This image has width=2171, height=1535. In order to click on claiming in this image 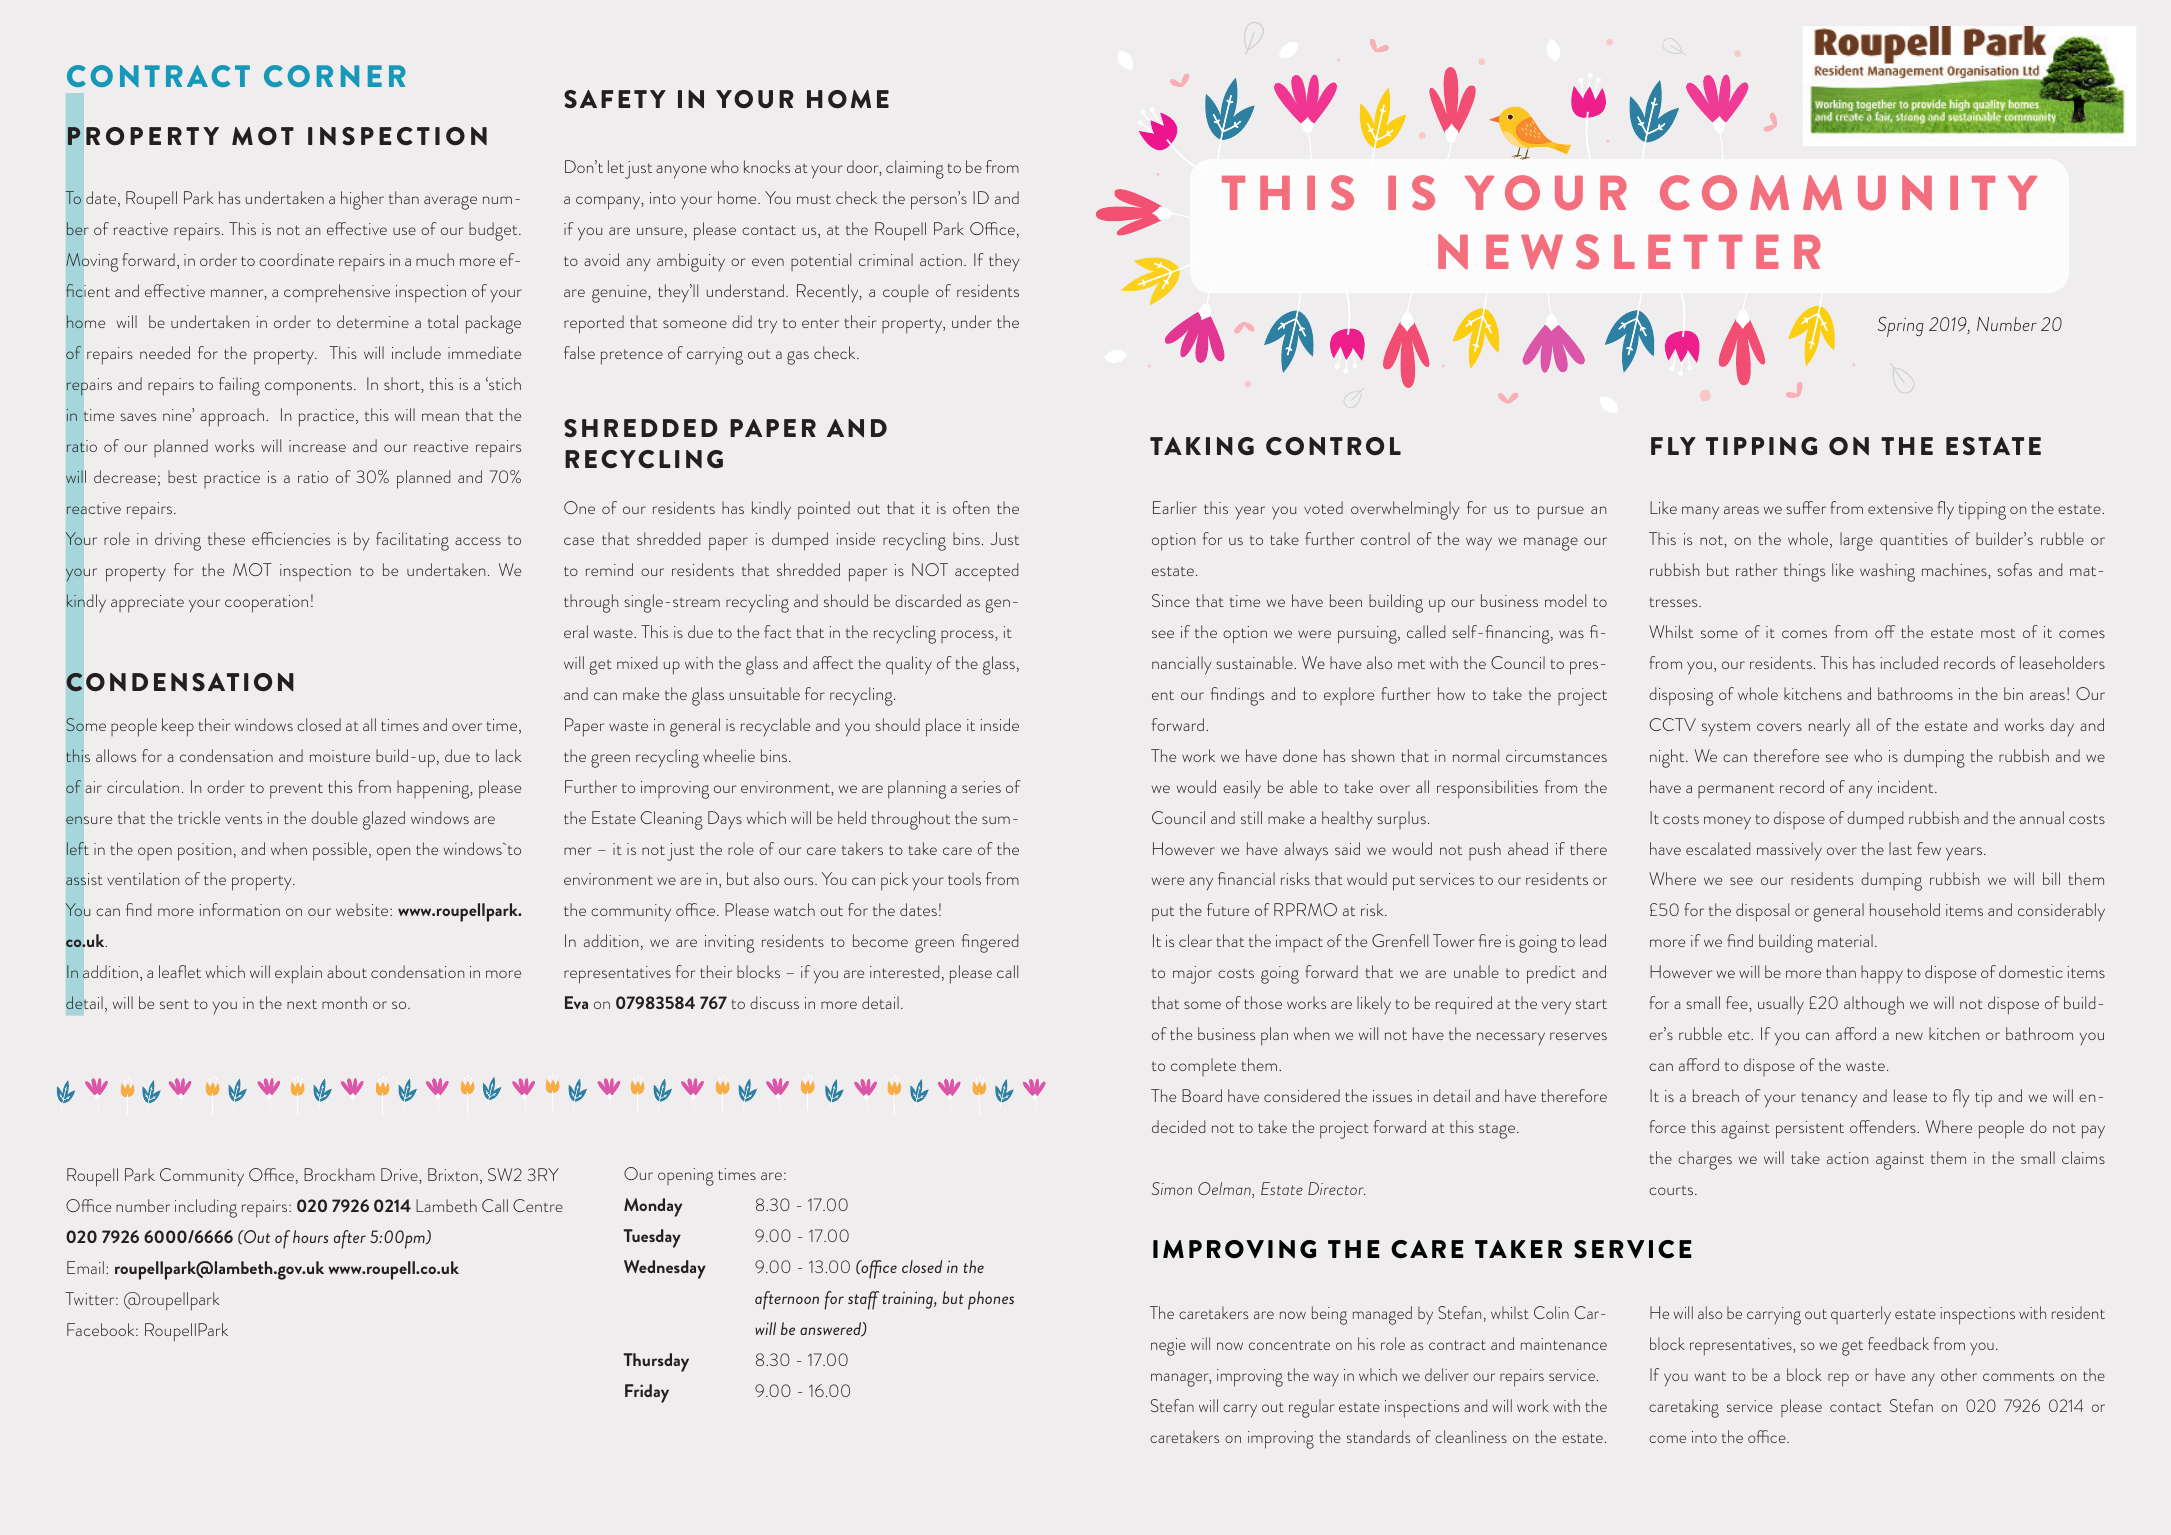, I will do `click(915, 169)`.
